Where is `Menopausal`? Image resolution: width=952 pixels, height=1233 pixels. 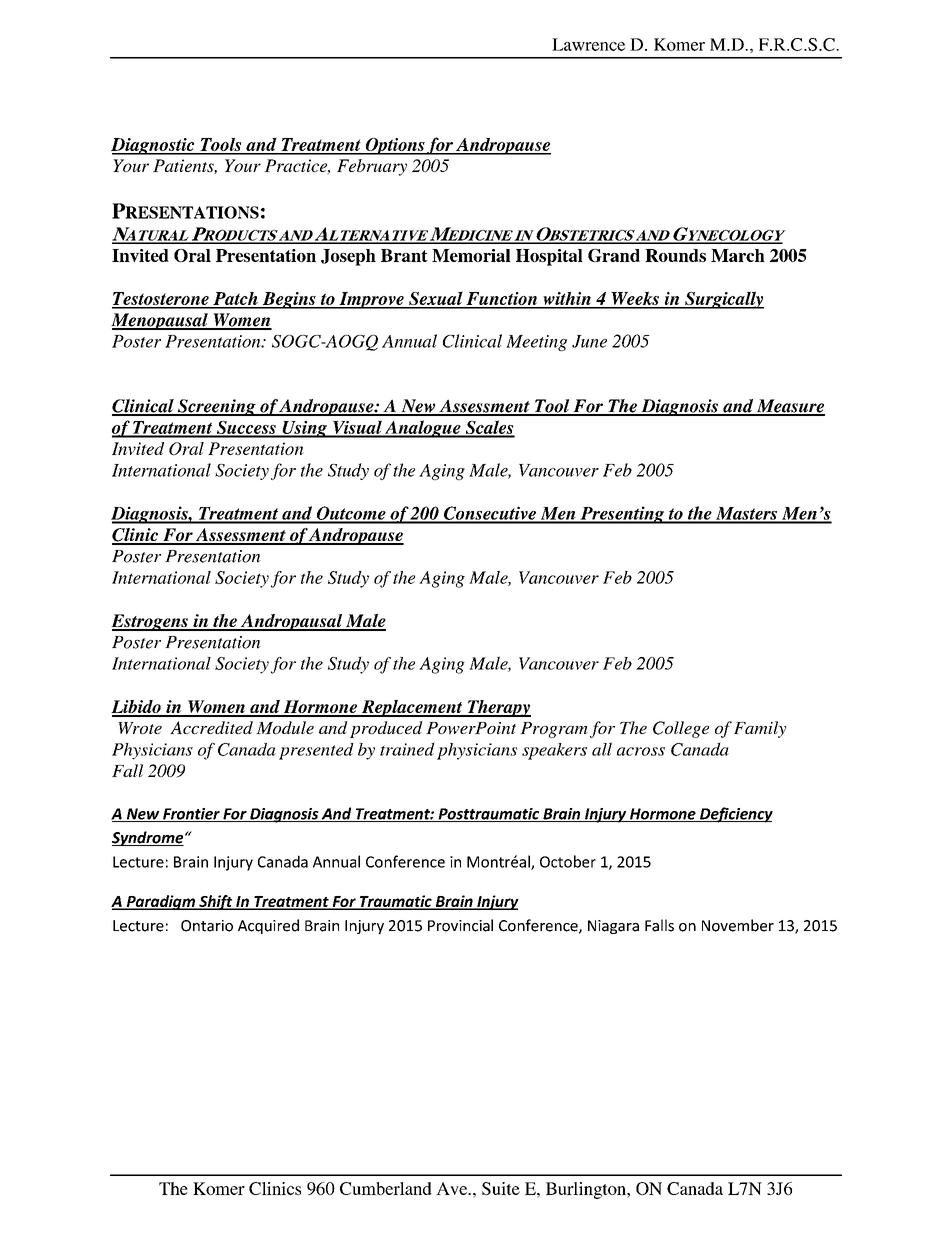 Menopausal is located at coordinates (160, 321).
